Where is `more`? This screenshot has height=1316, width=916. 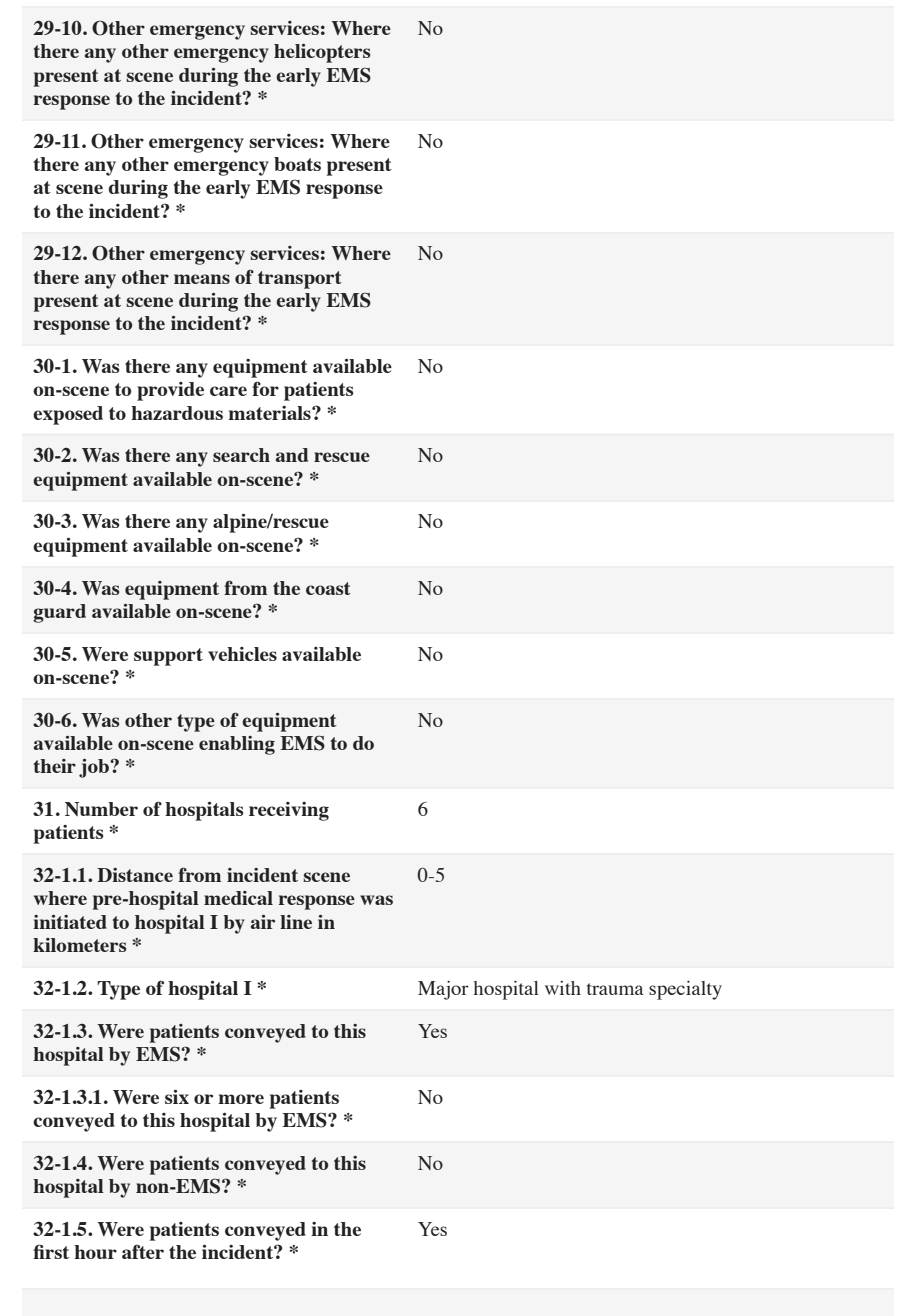
more is located at coordinates (241, 1099).
